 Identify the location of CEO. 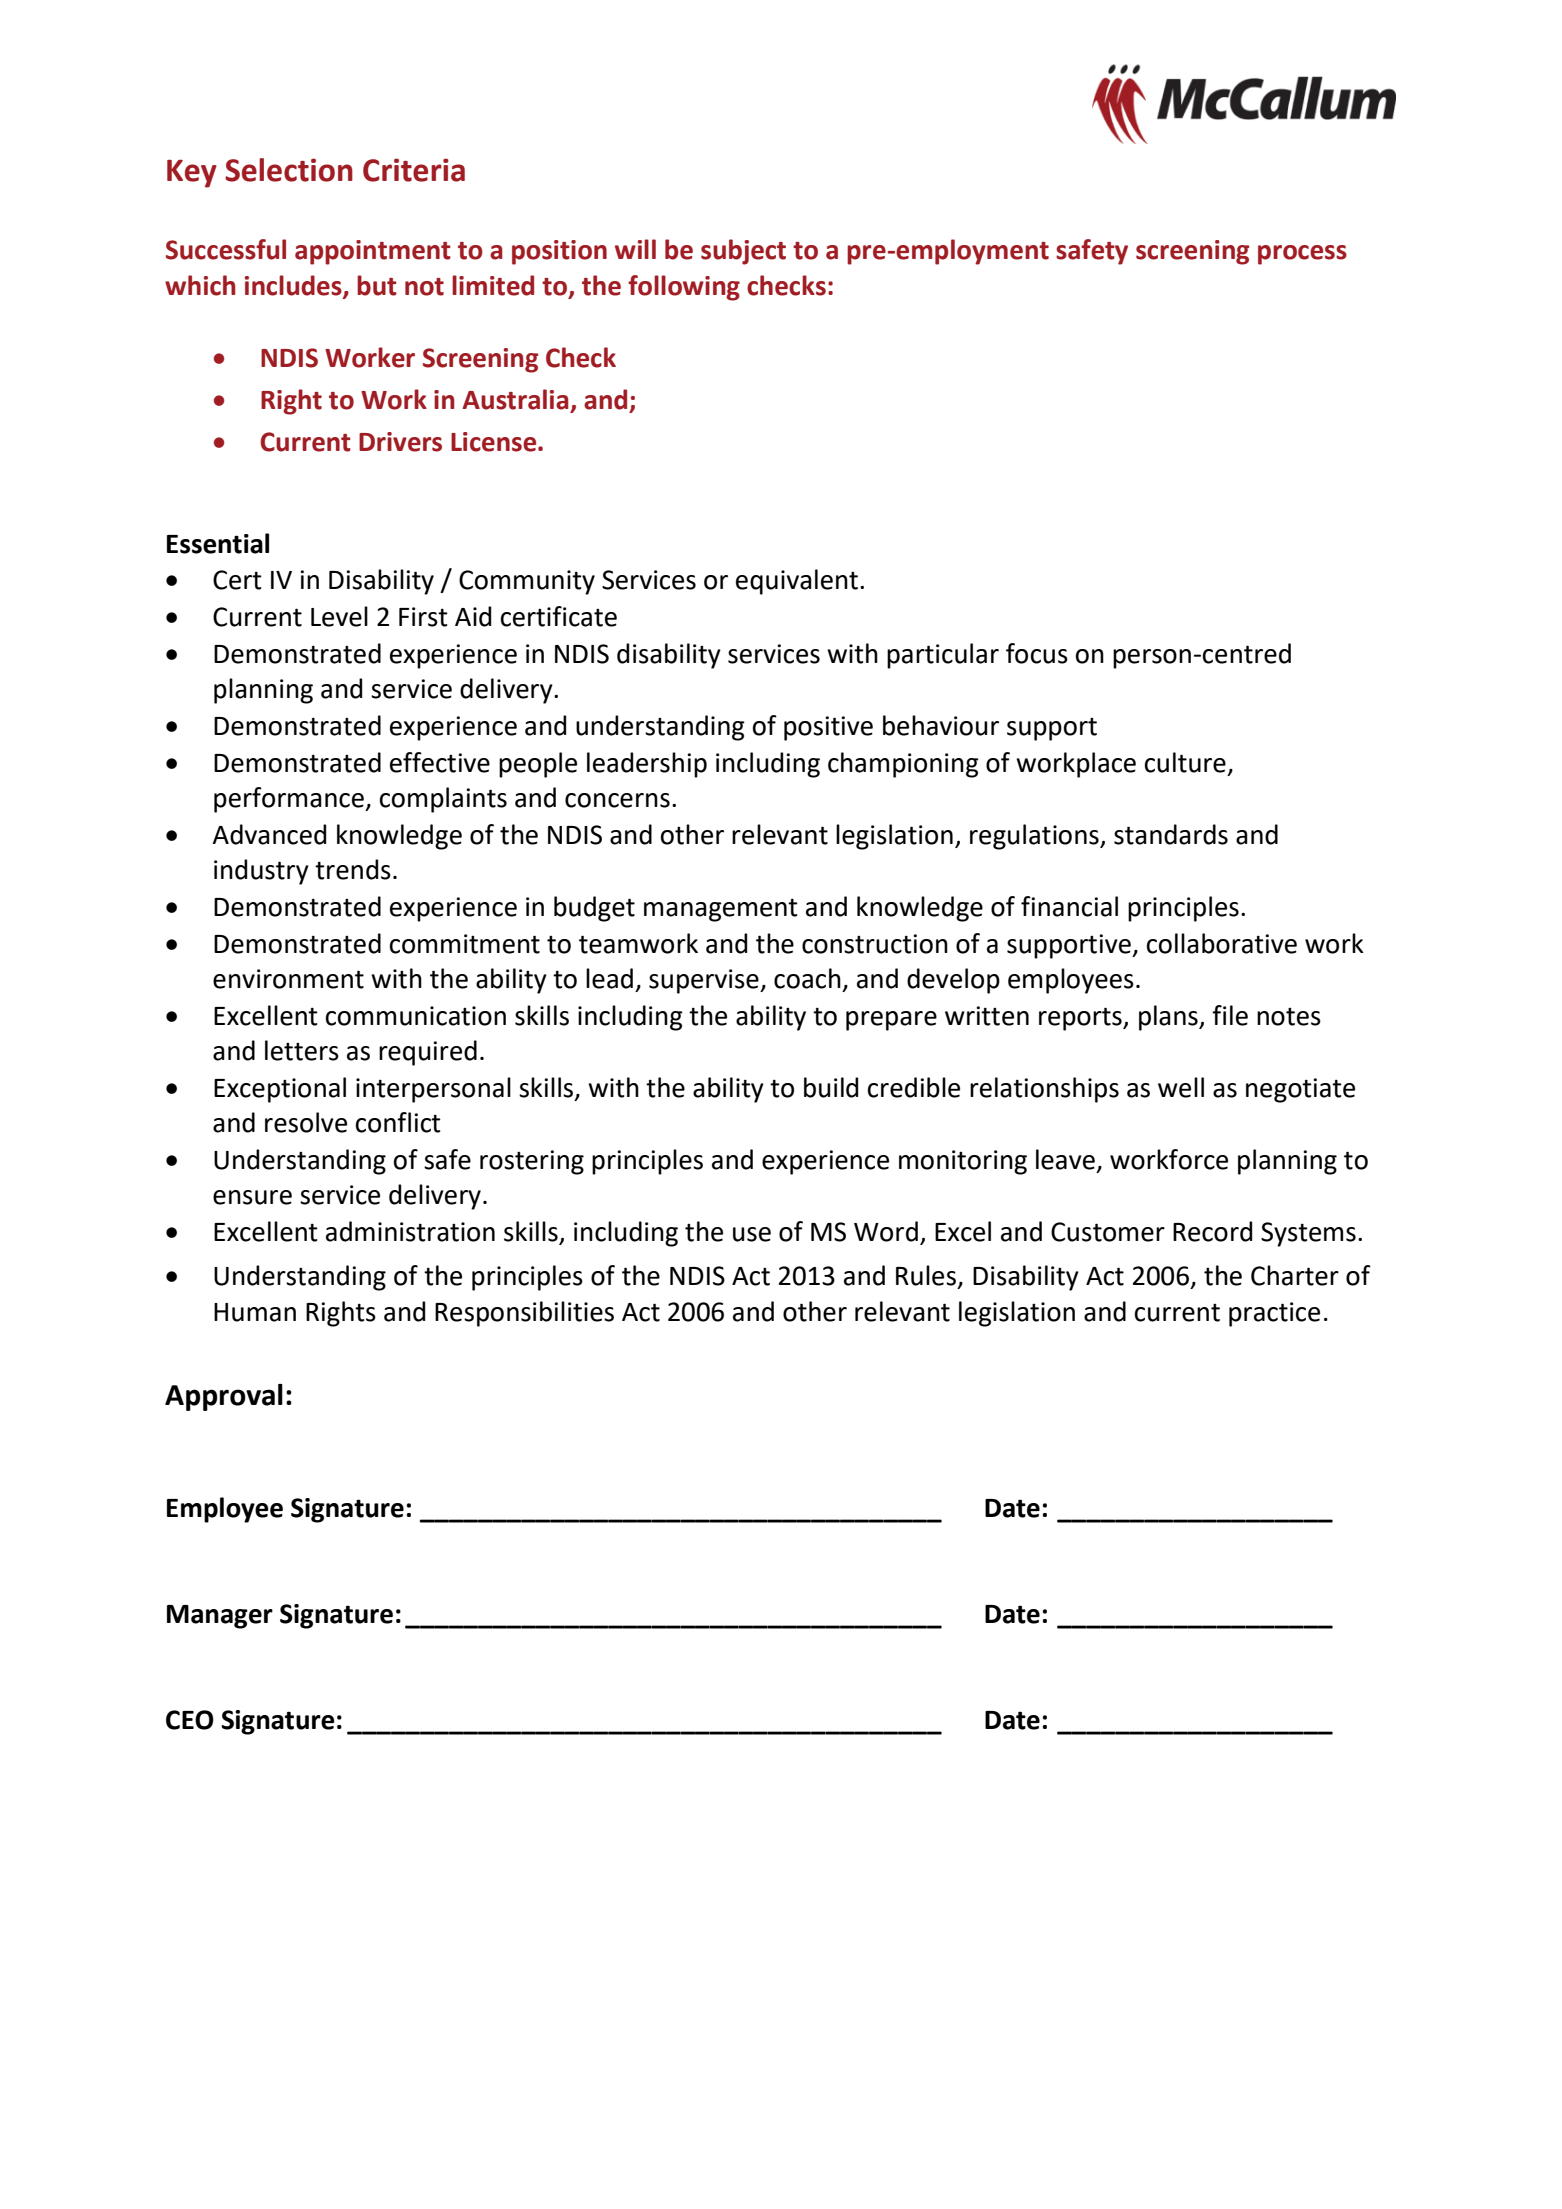
(190, 1720).
